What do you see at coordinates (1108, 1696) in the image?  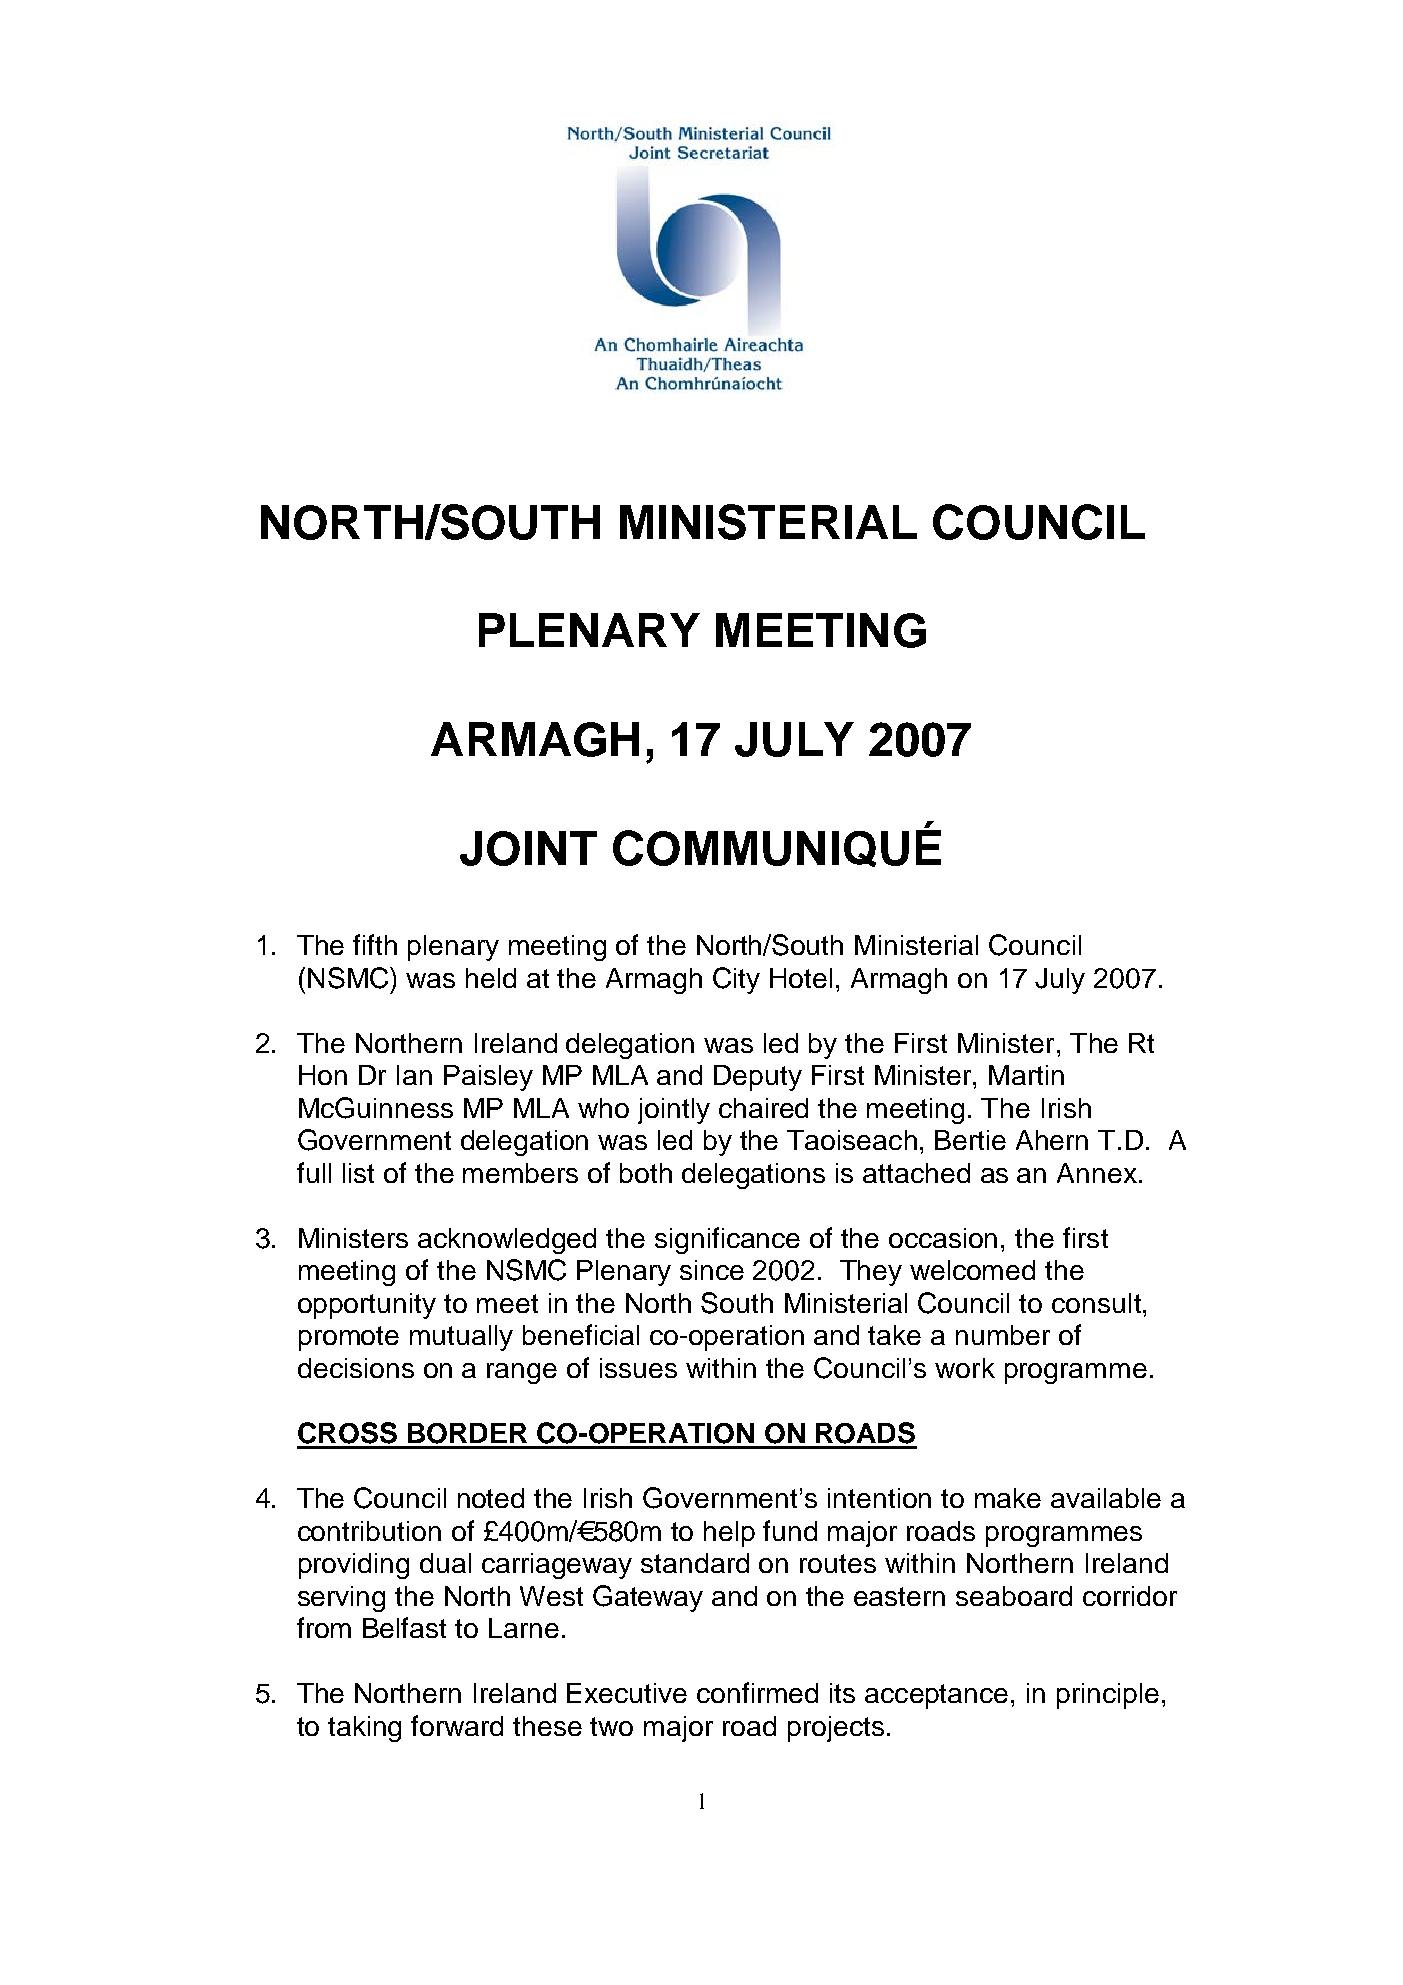 I see `principle` at bounding box center [1108, 1696].
